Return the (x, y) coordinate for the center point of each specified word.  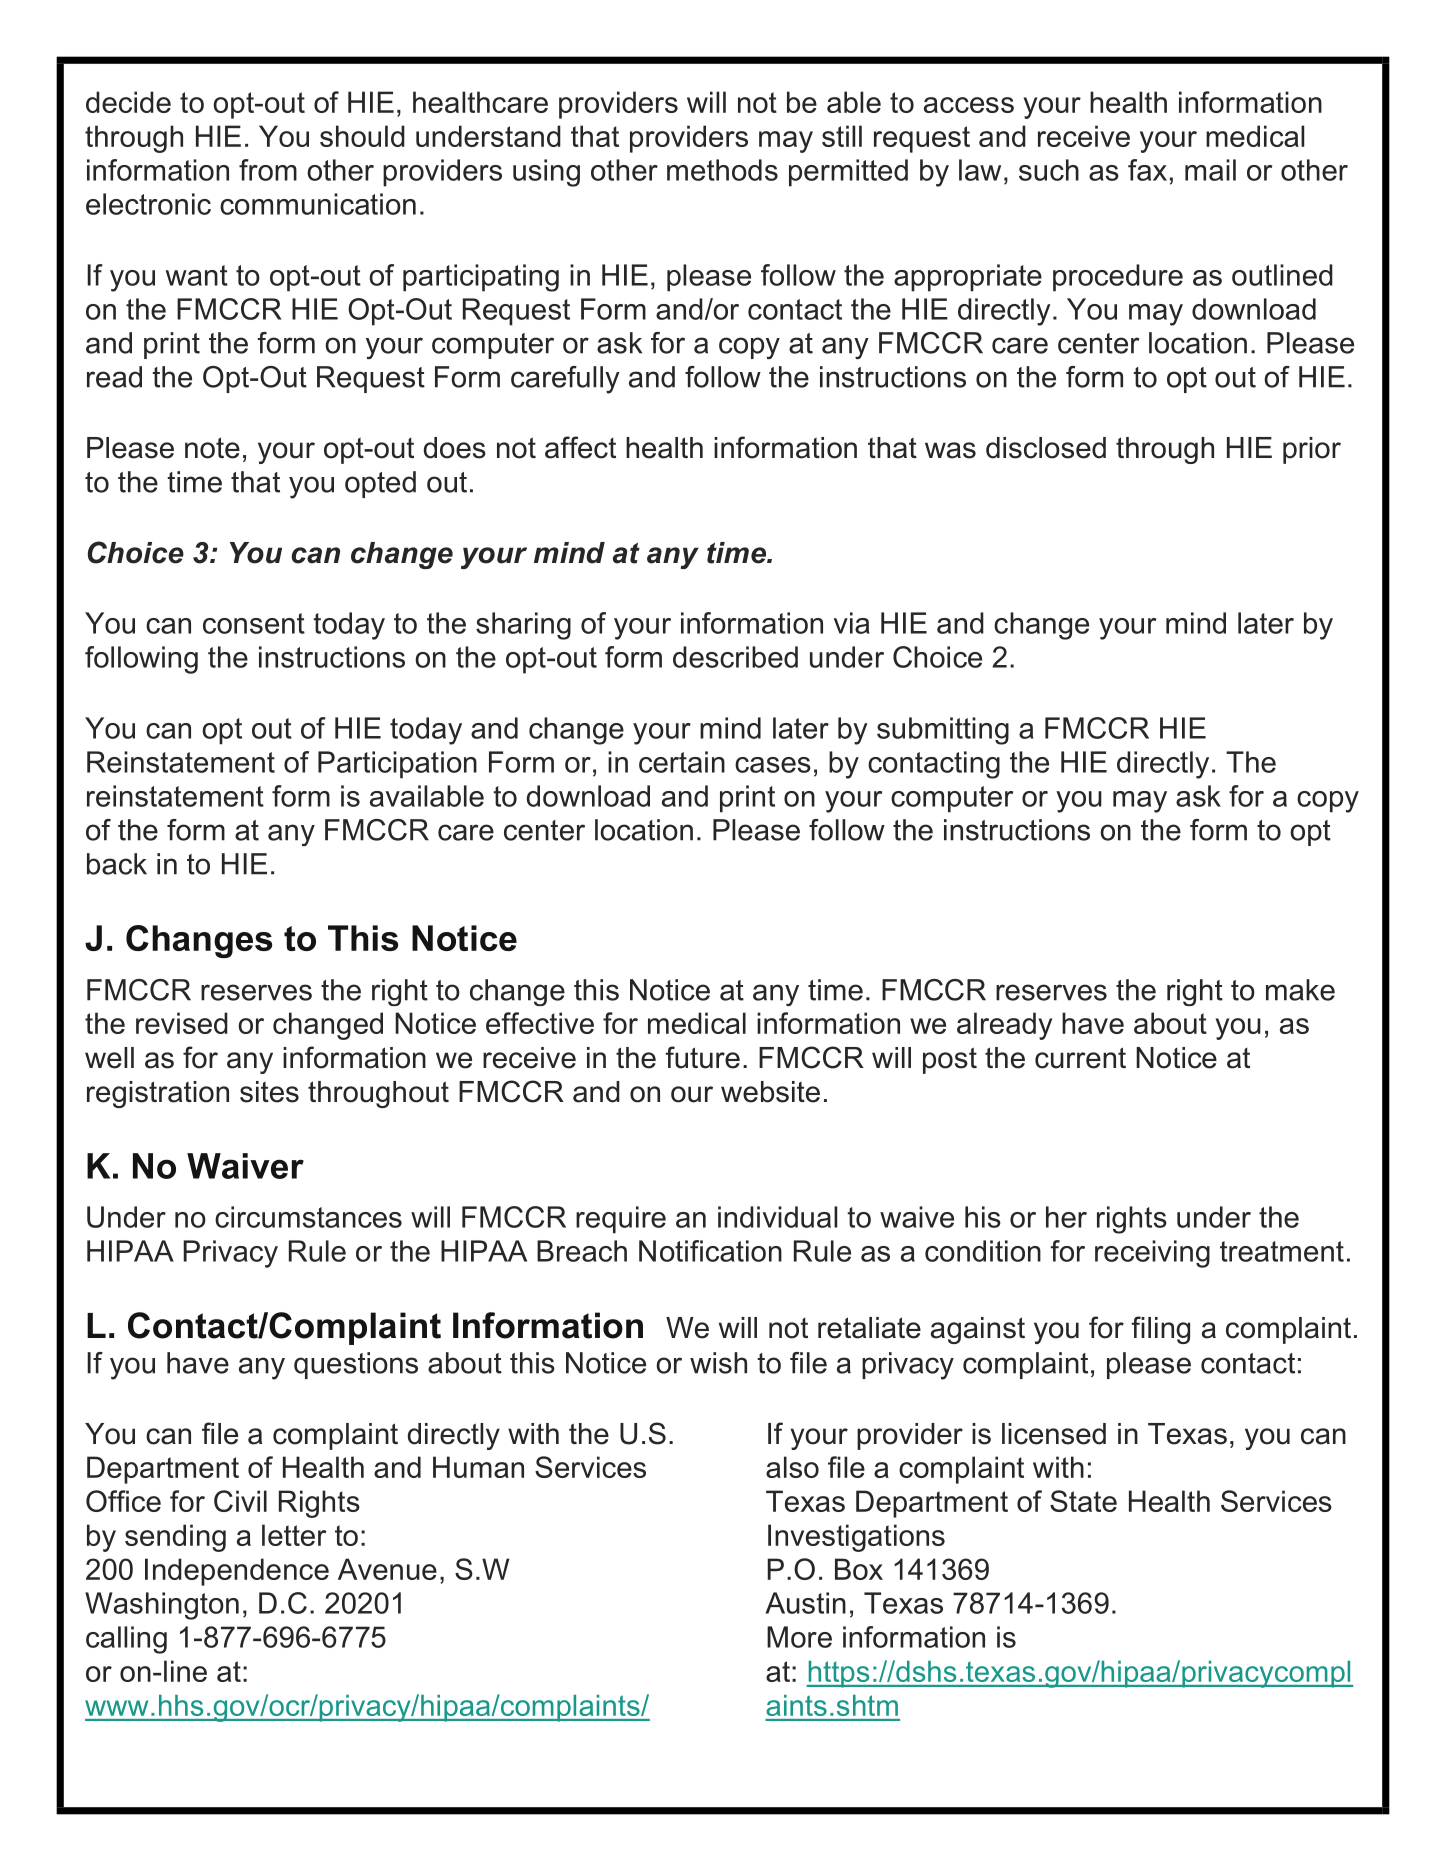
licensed (1054, 1434)
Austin (805, 1603)
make (1300, 990)
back (117, 864)
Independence (237, 1572)
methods (722, 170)
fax (1147, 170)
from (268, 170)
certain (682, 762)
